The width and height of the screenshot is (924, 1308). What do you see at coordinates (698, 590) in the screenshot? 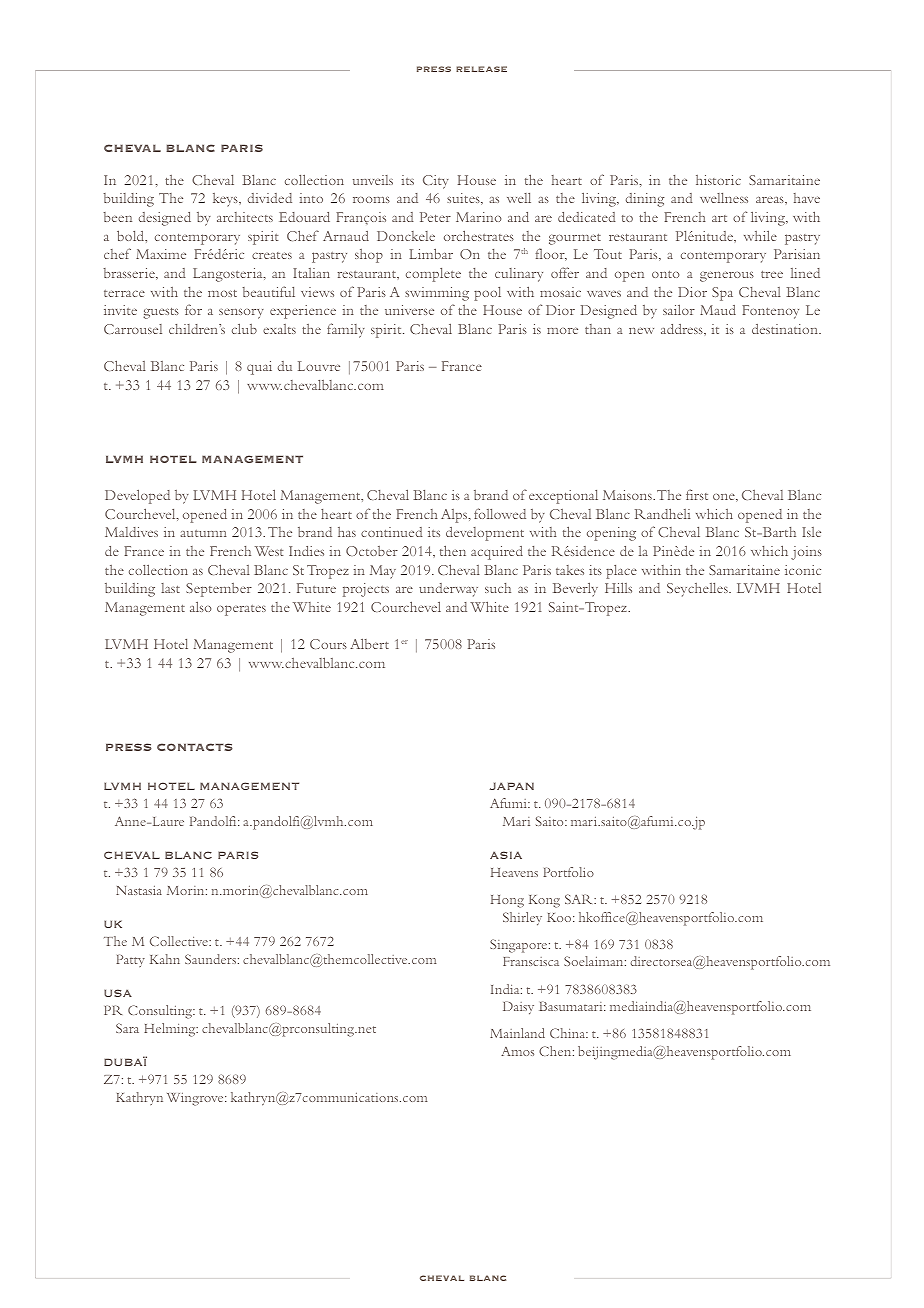
I see `Seychelles` at bounding box center [698, 590].
